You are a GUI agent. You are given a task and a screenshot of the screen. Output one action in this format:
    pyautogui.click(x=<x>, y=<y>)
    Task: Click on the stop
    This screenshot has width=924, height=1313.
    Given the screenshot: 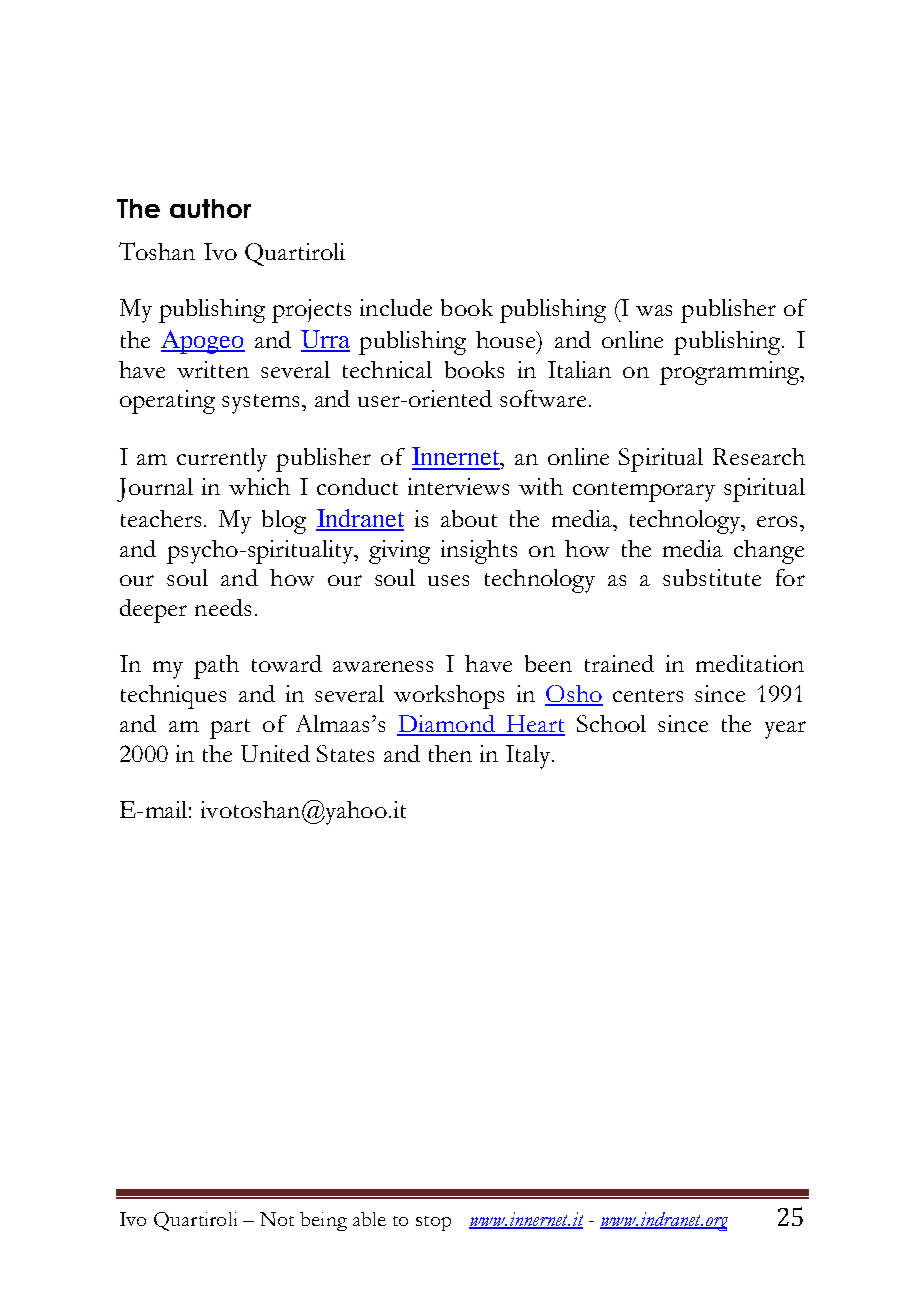 What is the action you would take?
    pyautogui.click(x=433, y=1223)
